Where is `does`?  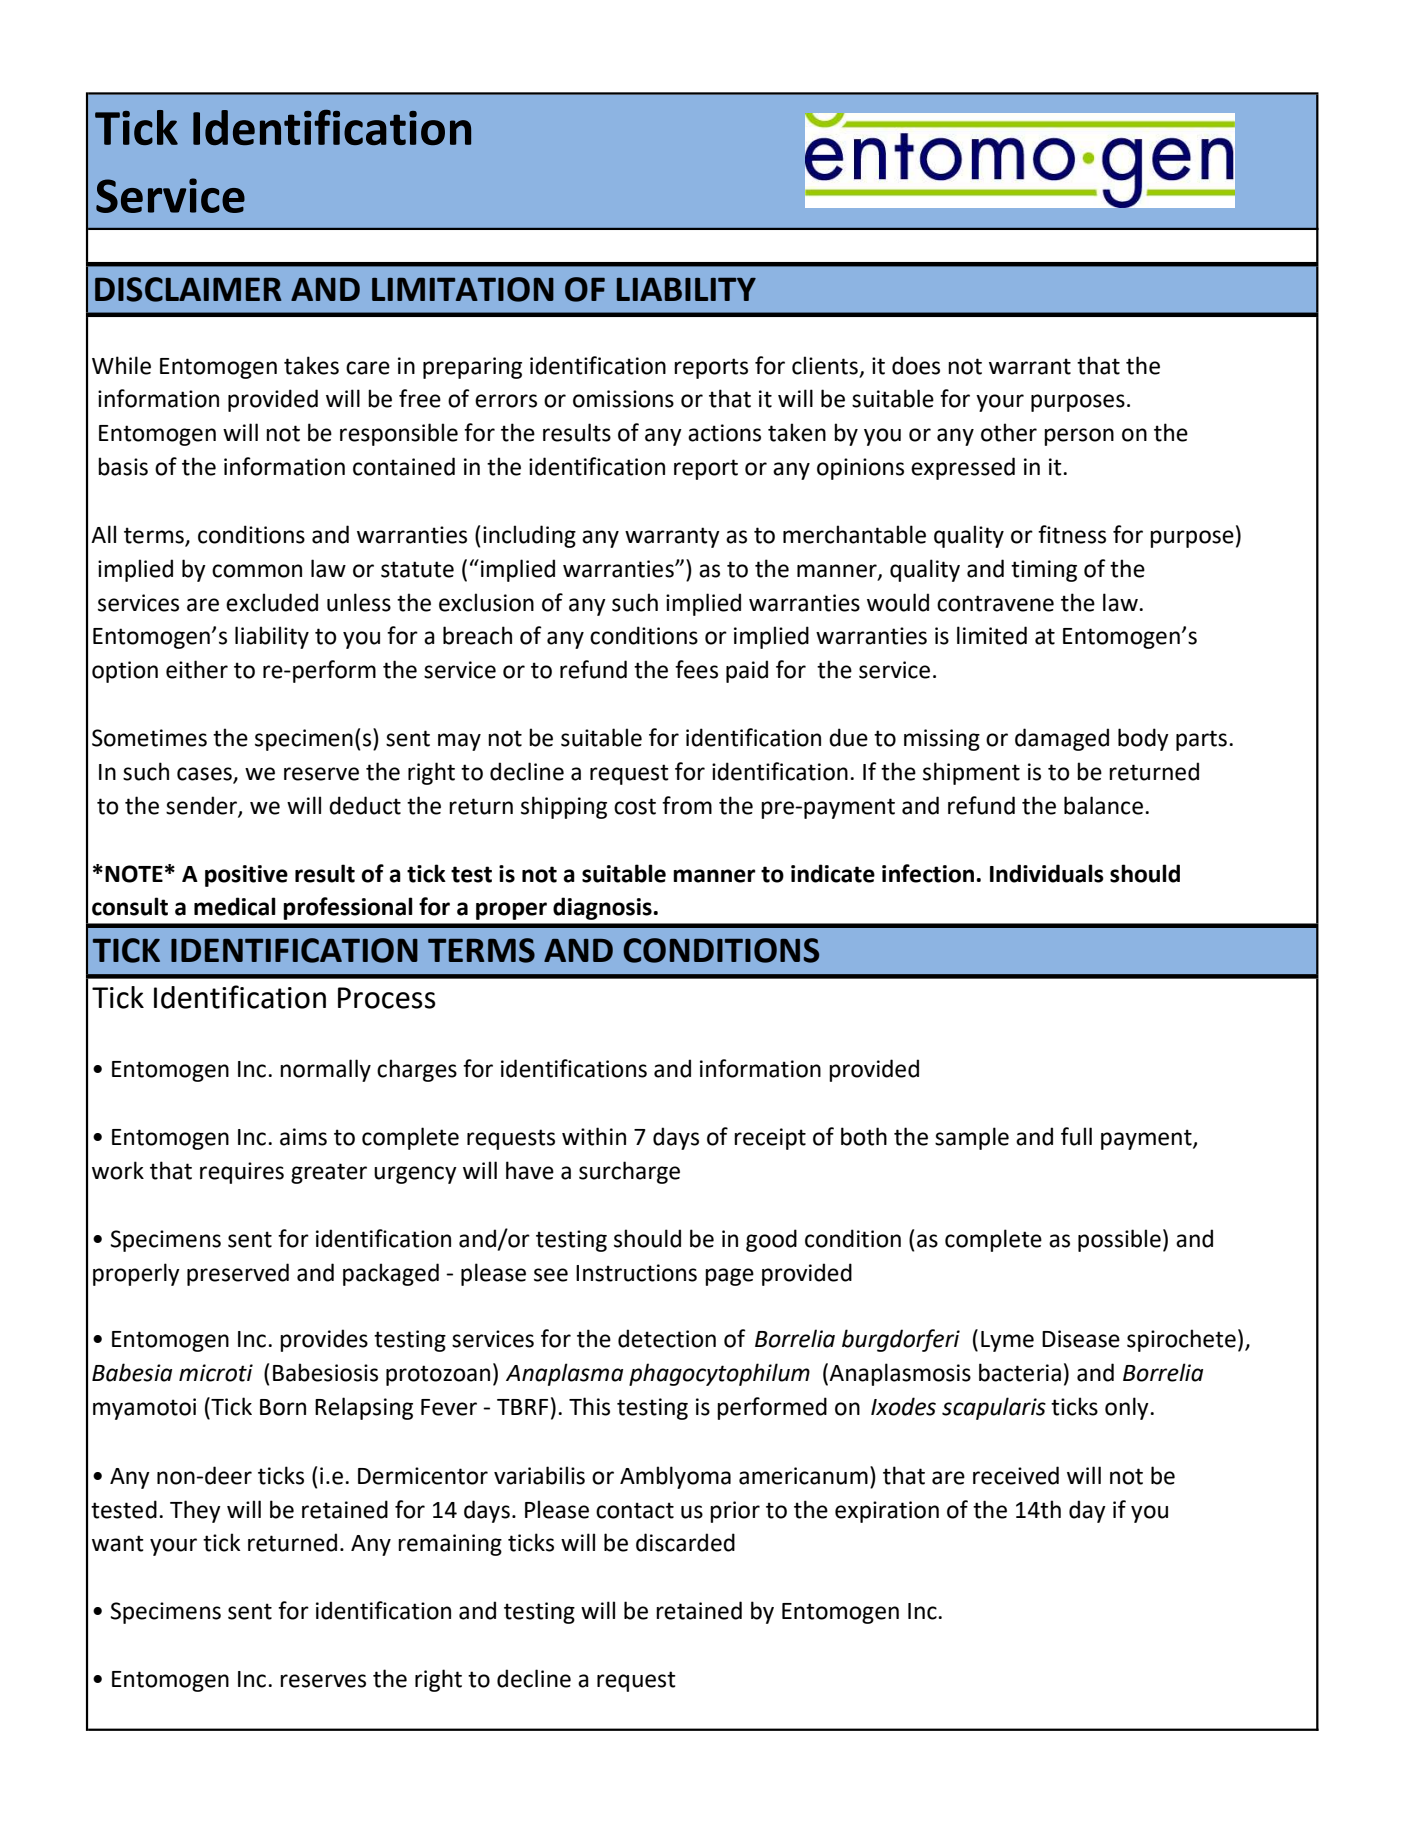 does is located at coordinates (916, 365).
